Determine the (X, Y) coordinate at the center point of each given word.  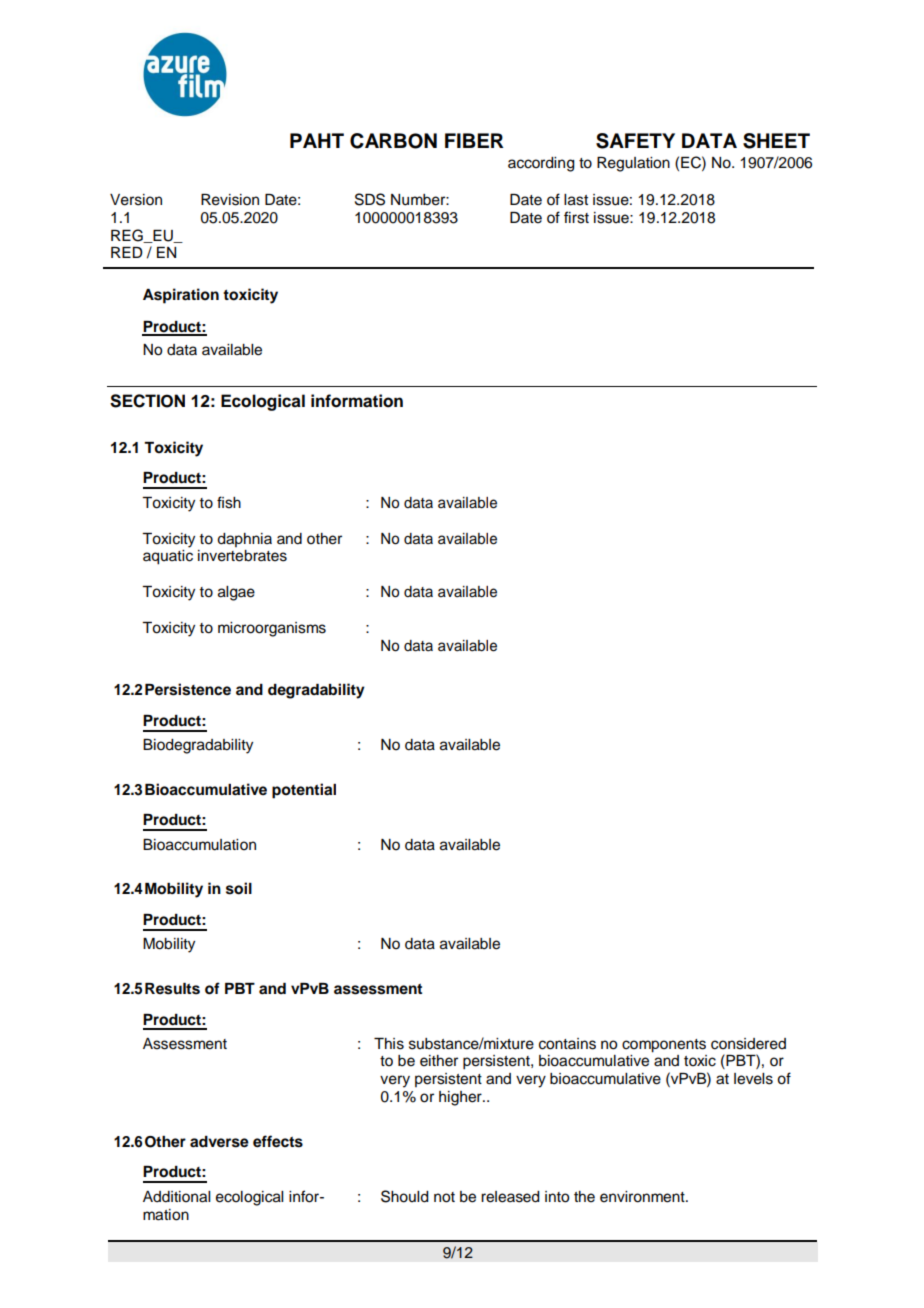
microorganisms (272, 629)
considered (748, 1044)
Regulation (633, 164)
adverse (219, 1142)
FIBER (474, 140)
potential (304, 791)
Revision (230, 200)
